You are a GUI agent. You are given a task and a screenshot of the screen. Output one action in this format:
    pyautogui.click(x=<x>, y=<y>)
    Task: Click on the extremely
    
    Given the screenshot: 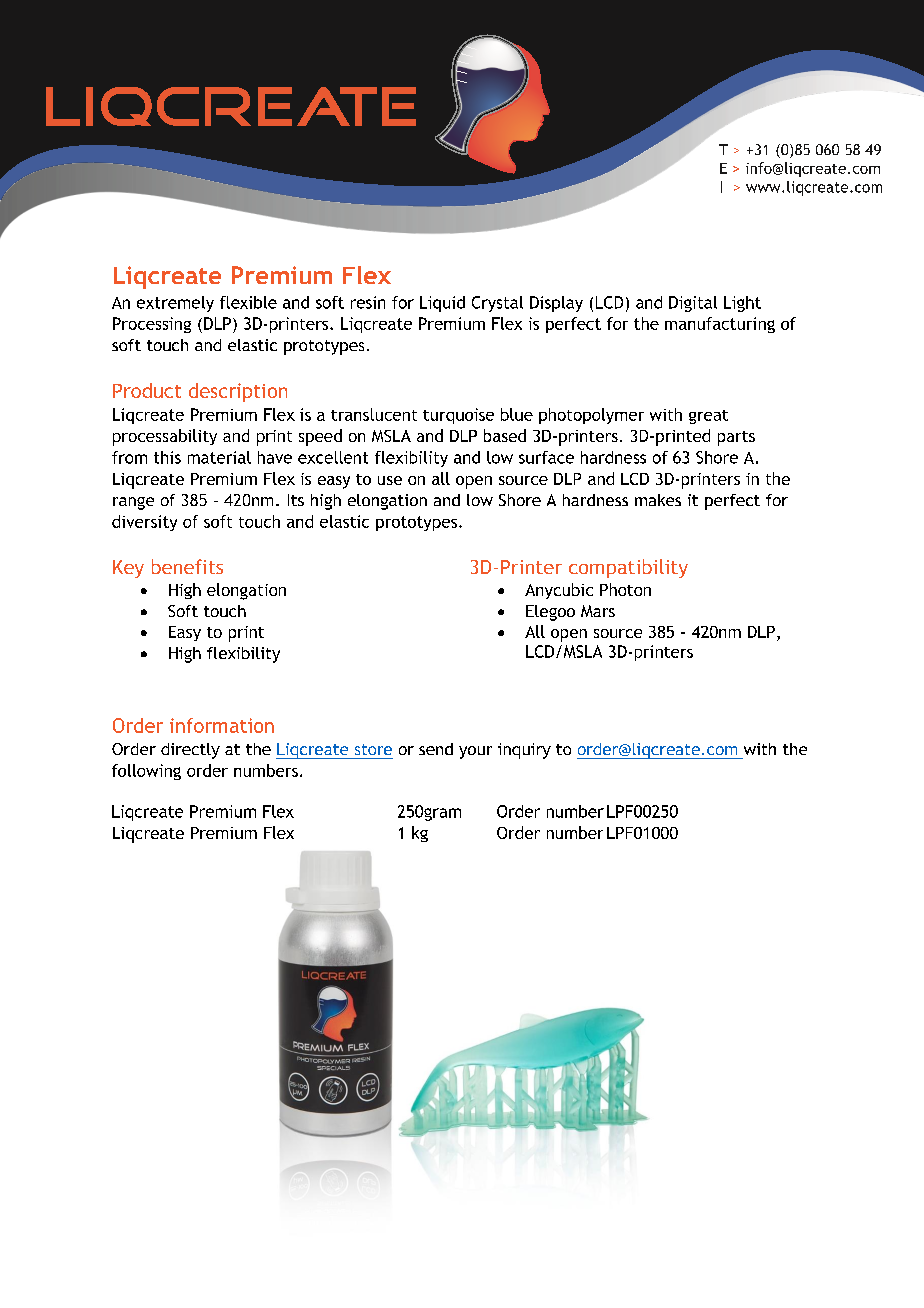 What is the action you would take?
    pyautogui.click(x=175, y=304)
